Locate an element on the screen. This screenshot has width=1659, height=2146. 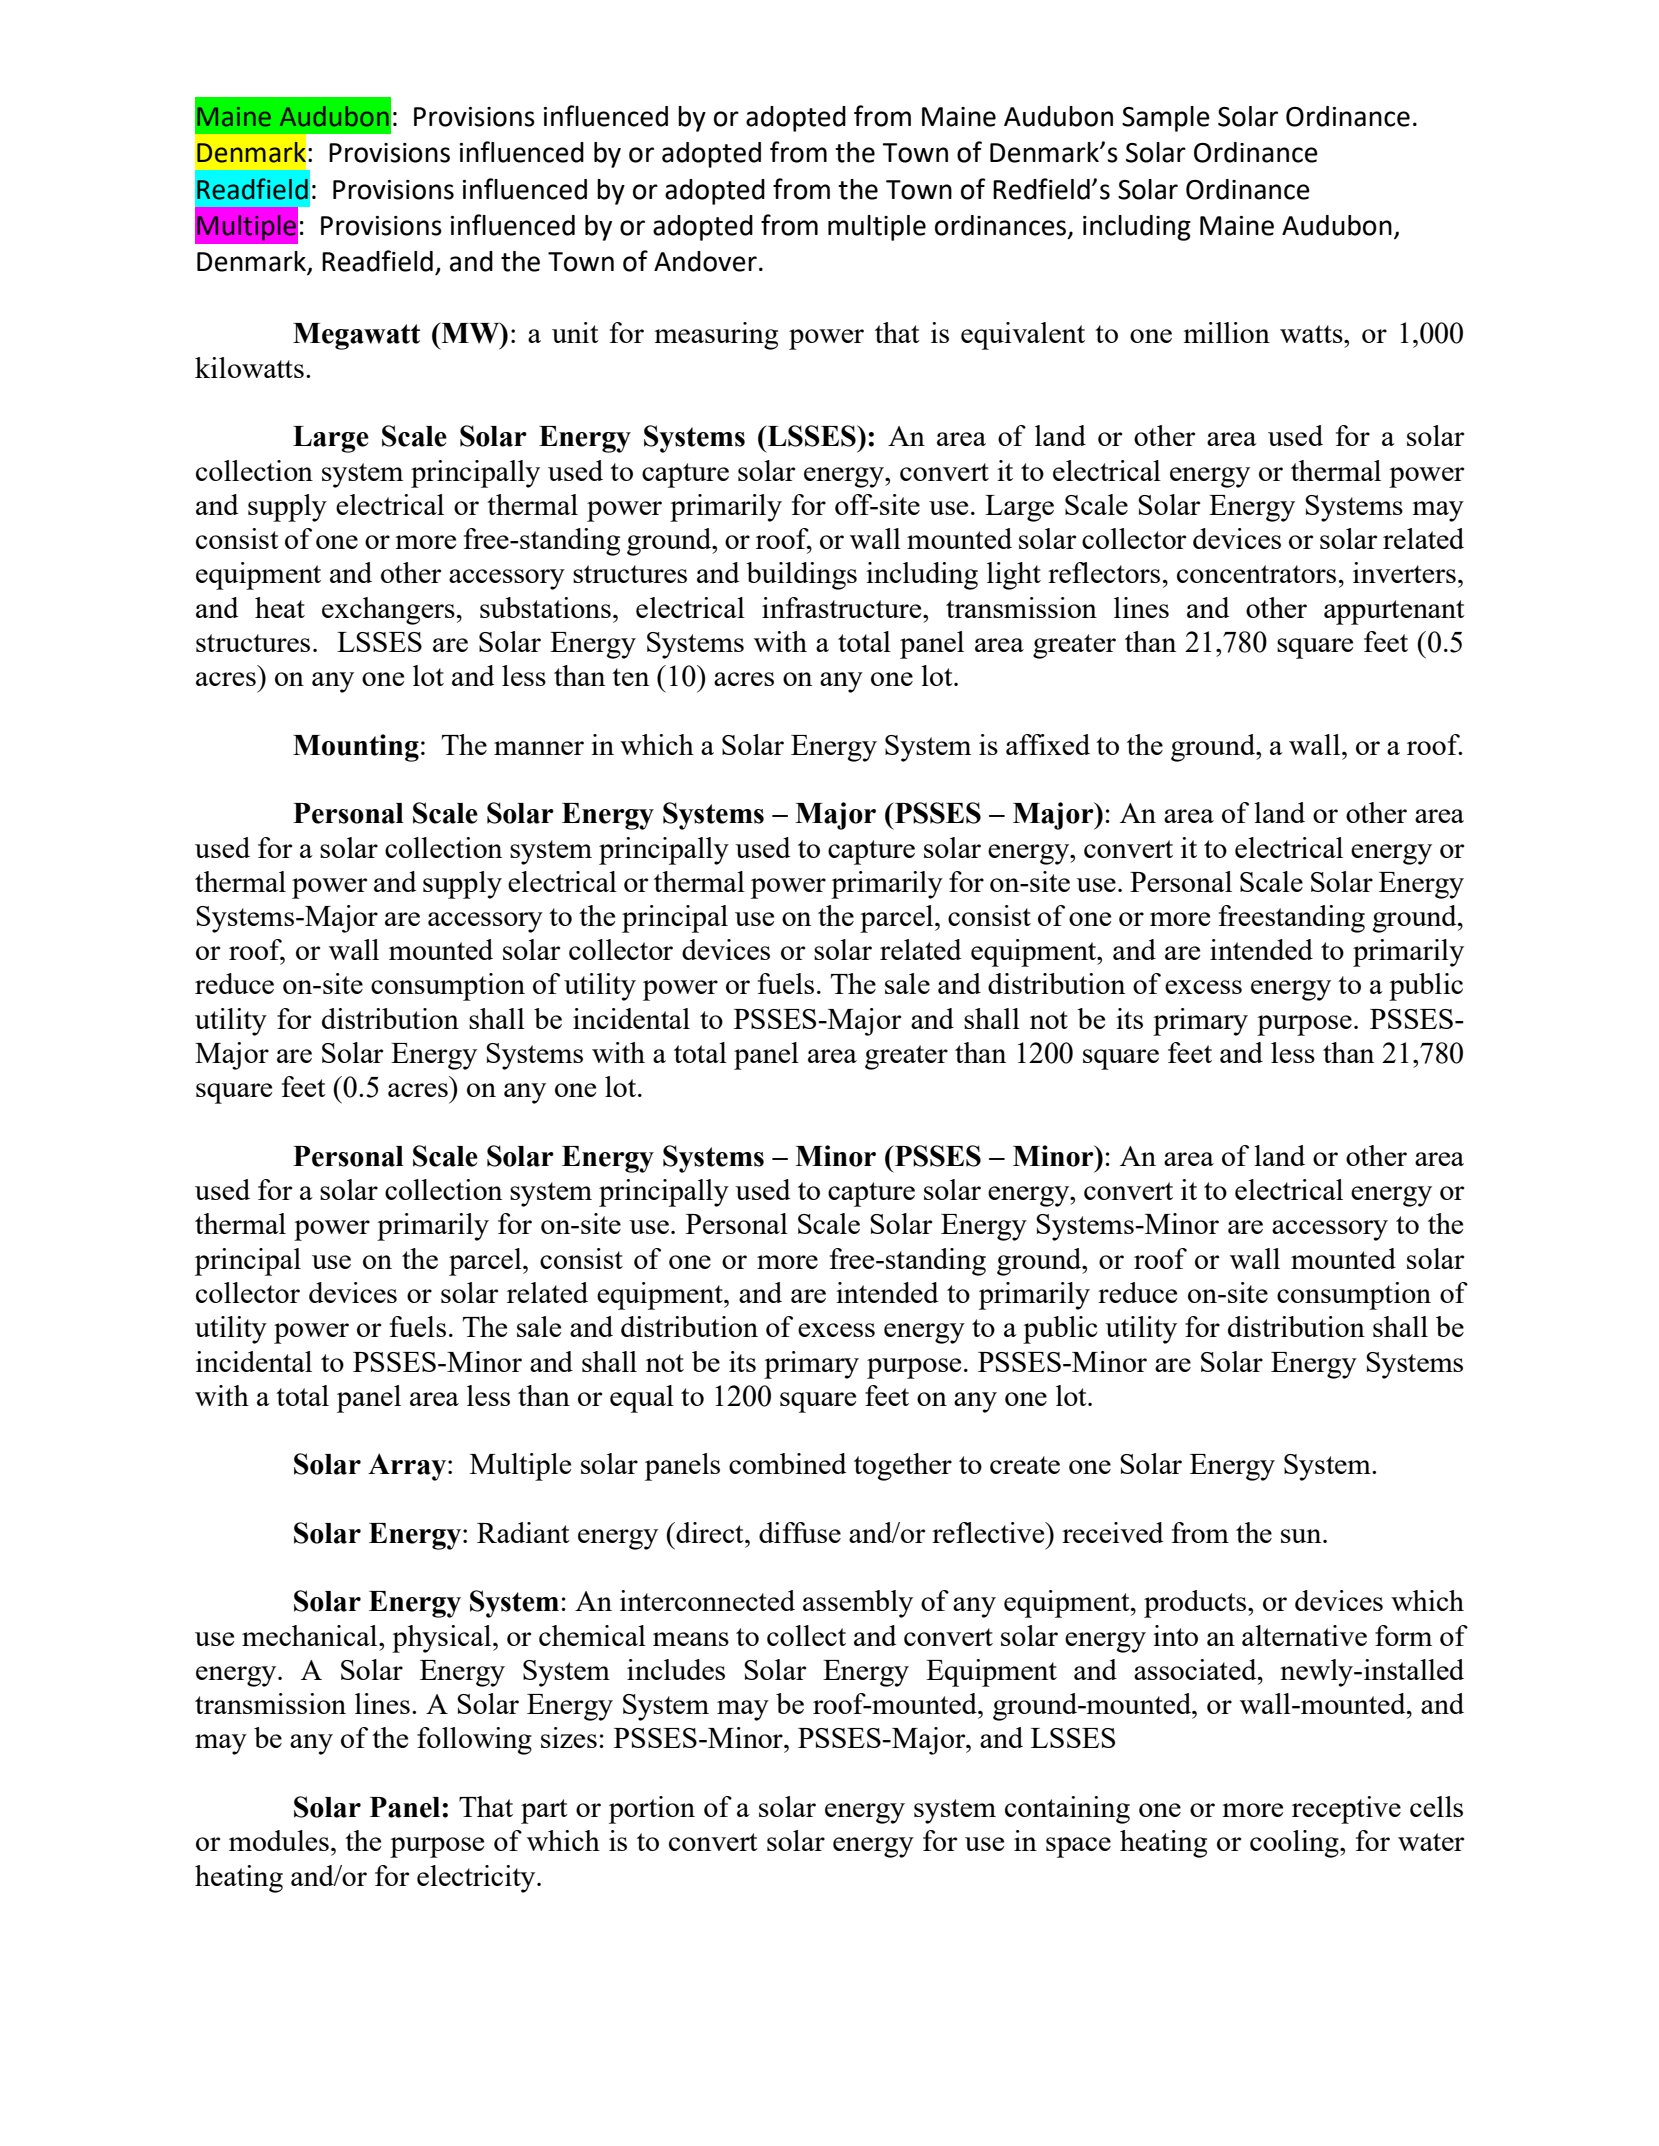
portion is located at coordinates (652, 1810).
